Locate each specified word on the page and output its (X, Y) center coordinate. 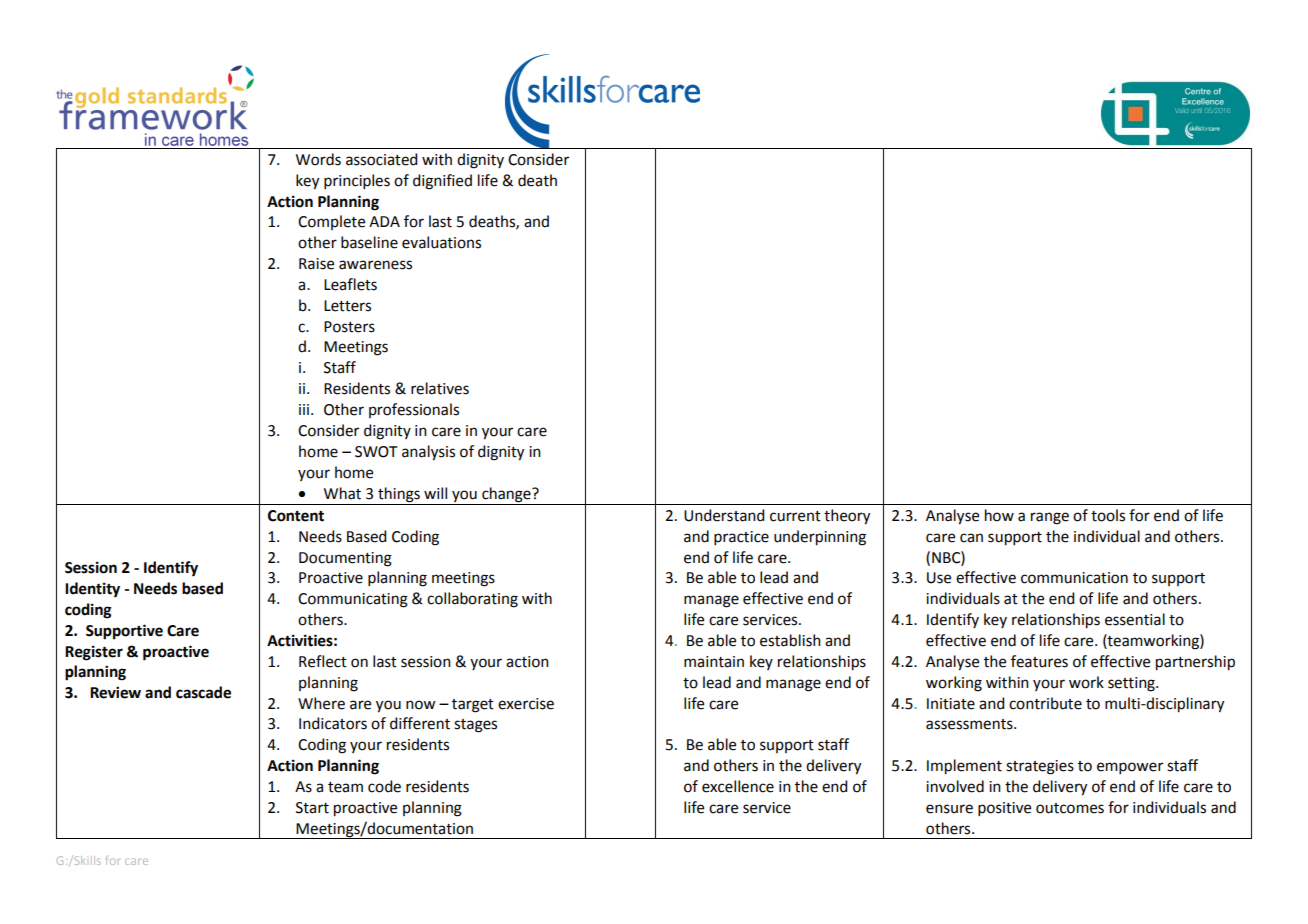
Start (312, 808)
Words (318, 159)
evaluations (441, 242)
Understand (724, 515)
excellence (738, 786)
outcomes (1070, 808)
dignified (442, 182)
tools (1108, 515)
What (342, 493)
